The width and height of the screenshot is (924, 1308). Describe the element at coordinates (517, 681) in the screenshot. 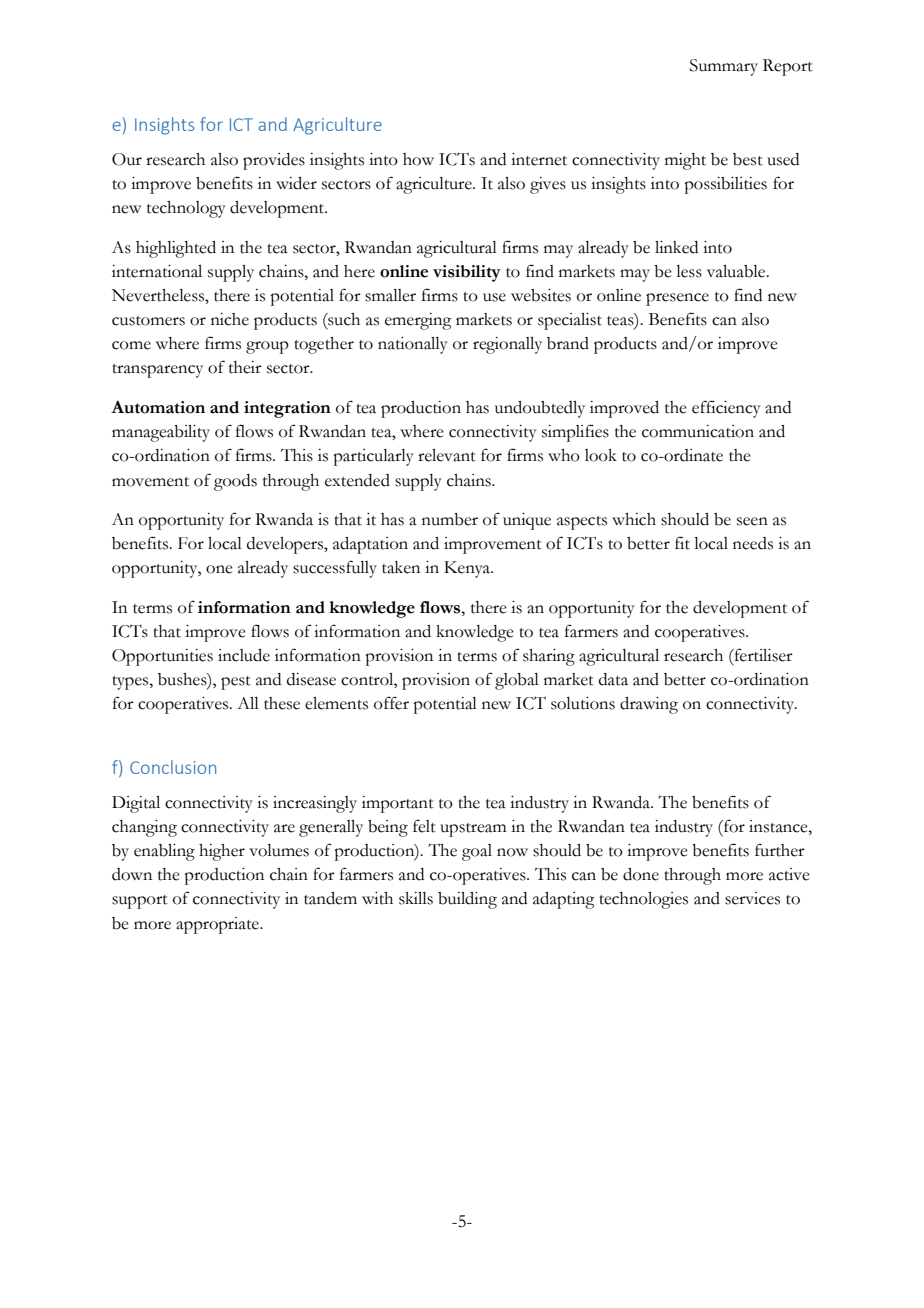

I see `global` at that location.
